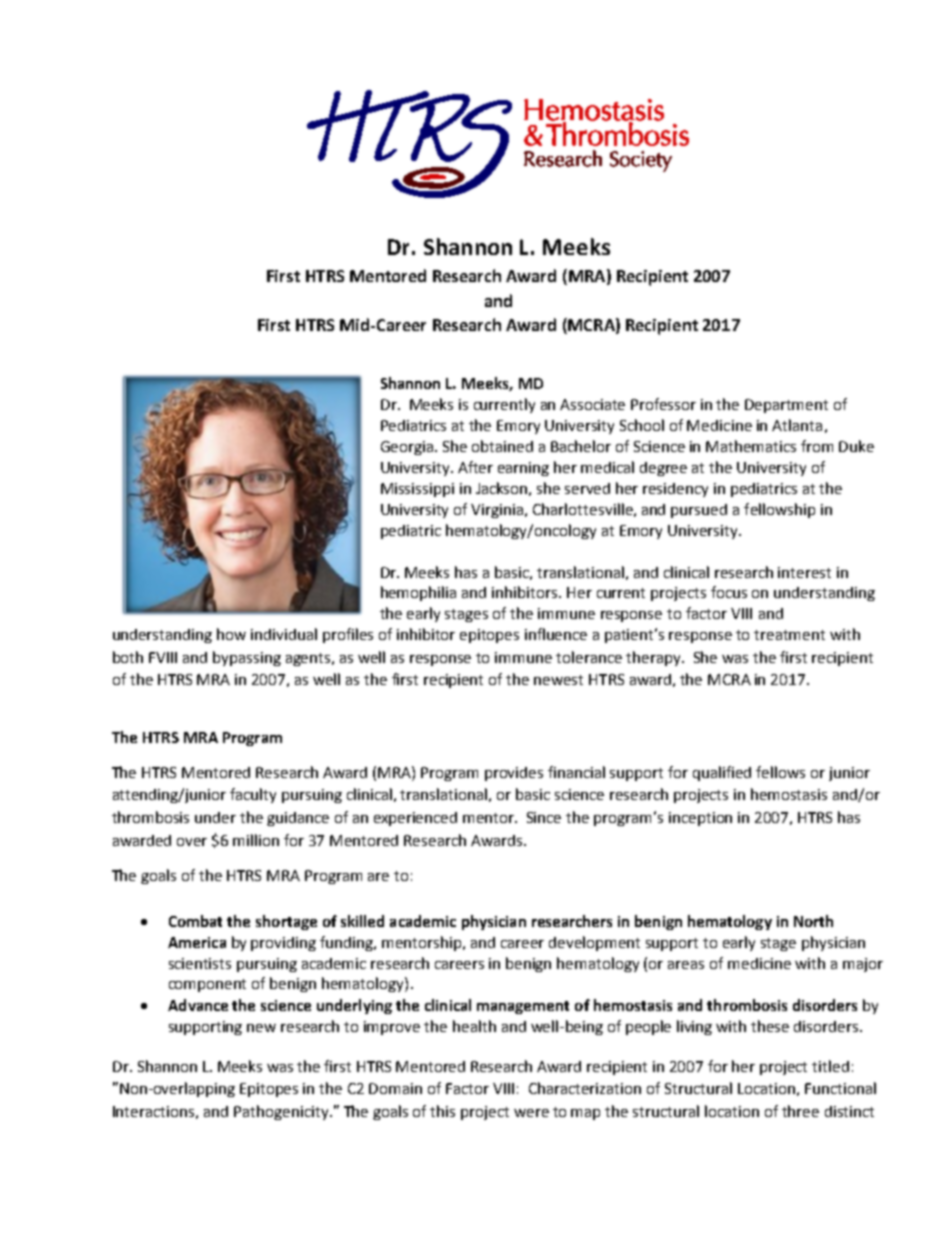 The image size is (952, 1233). I want to click on obtained, so click(502, 446).
